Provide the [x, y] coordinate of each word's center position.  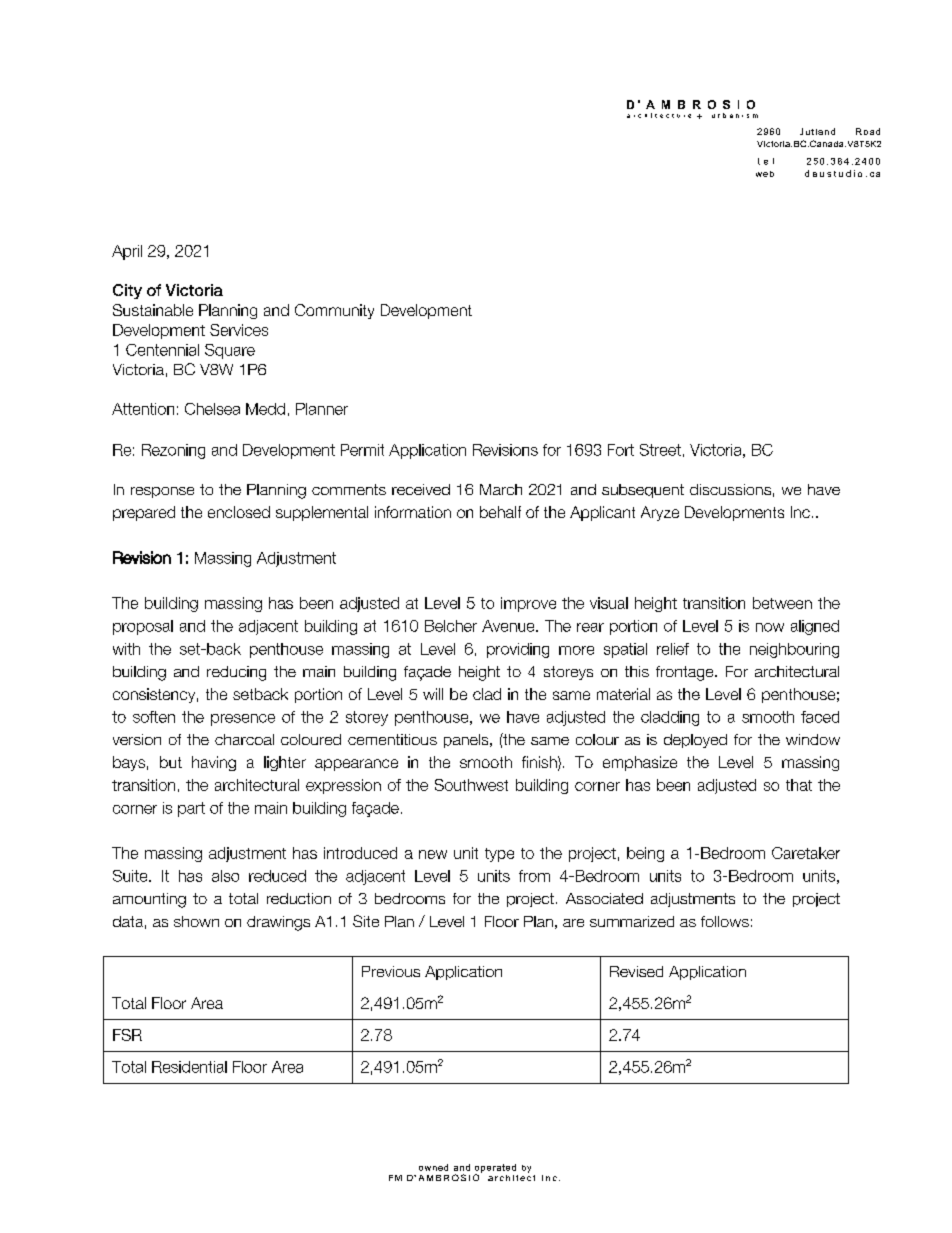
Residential [189, 1067]
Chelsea [212, 409]
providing [518, 650]
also [225, 876]
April [127, 252]
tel [766, 161]
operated [495, 1169]
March [501, 489]
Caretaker [806, 853]
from [534, 876]
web [765, 174]
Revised [636, 971]
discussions [730, 489]
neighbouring [794, 650]
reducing [236, 673]
